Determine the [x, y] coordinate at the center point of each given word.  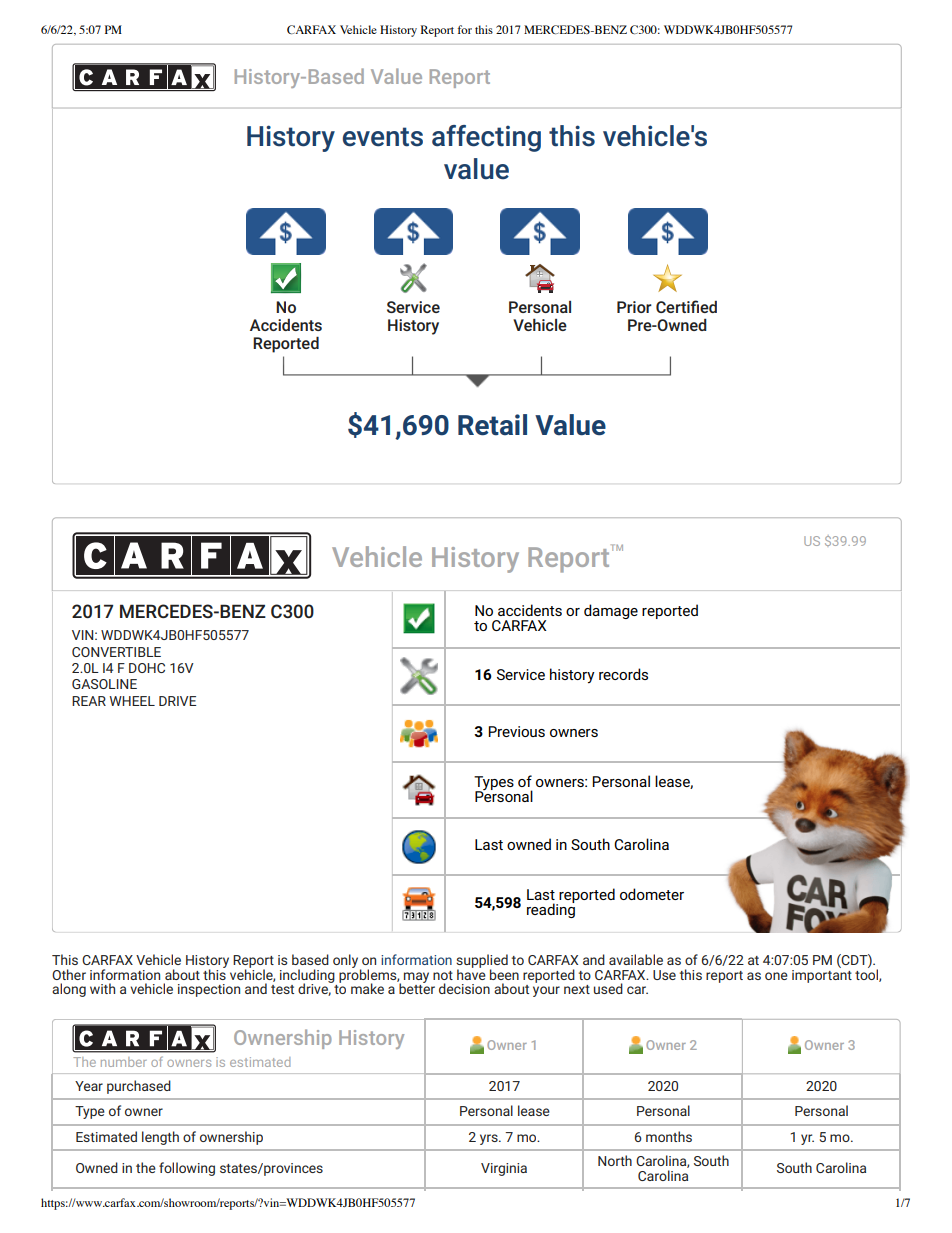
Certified [686, 306]
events [383, 137]
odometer [652, 894]
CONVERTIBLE [116, 652]
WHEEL [132, 701]
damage [611, 611]
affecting [486, 138]
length [160, 1138]
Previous [516, 731]
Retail [492, 425]
